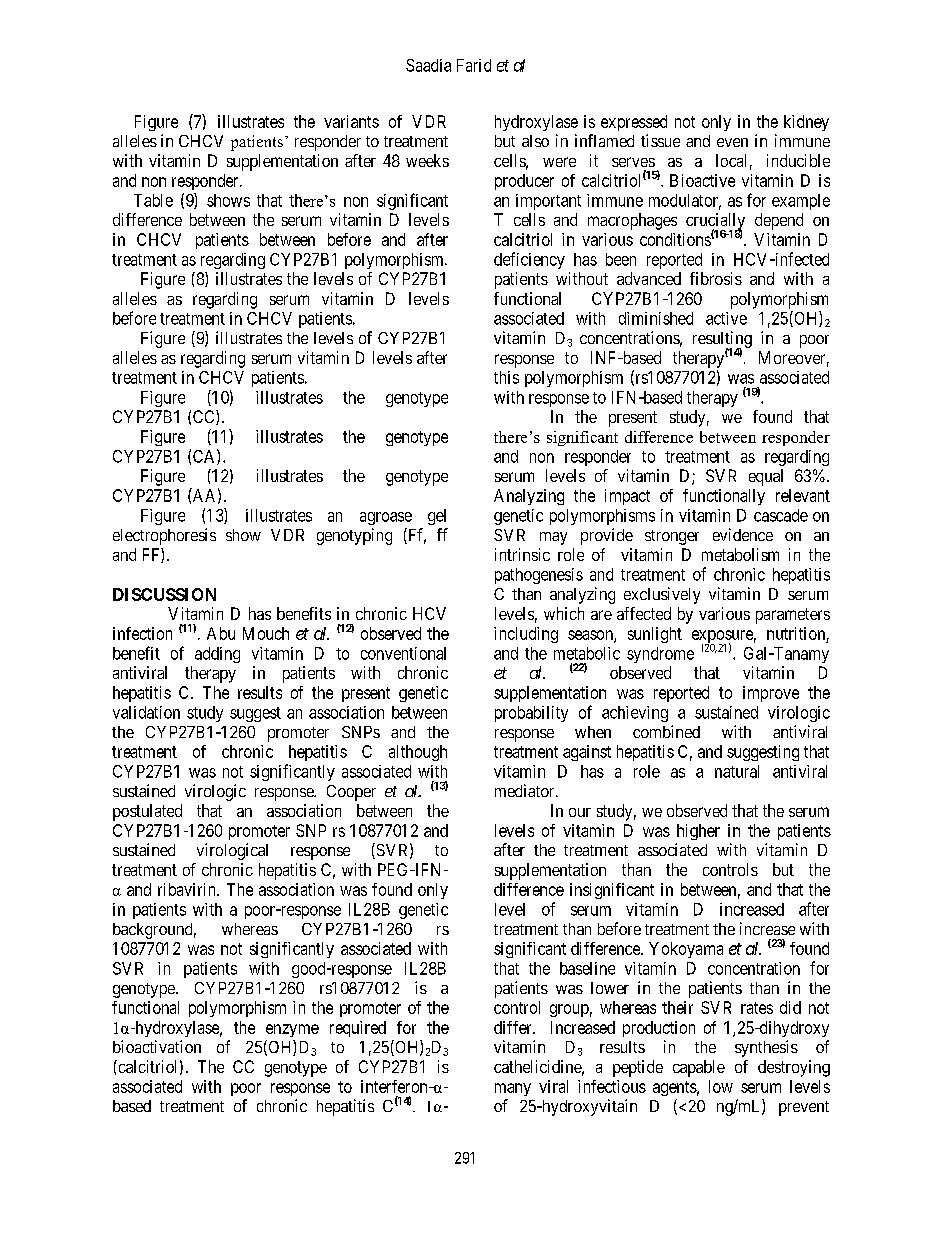 The width and height of the screenshot is (952, 1233). I want to click on probability, so click(531, 714).
